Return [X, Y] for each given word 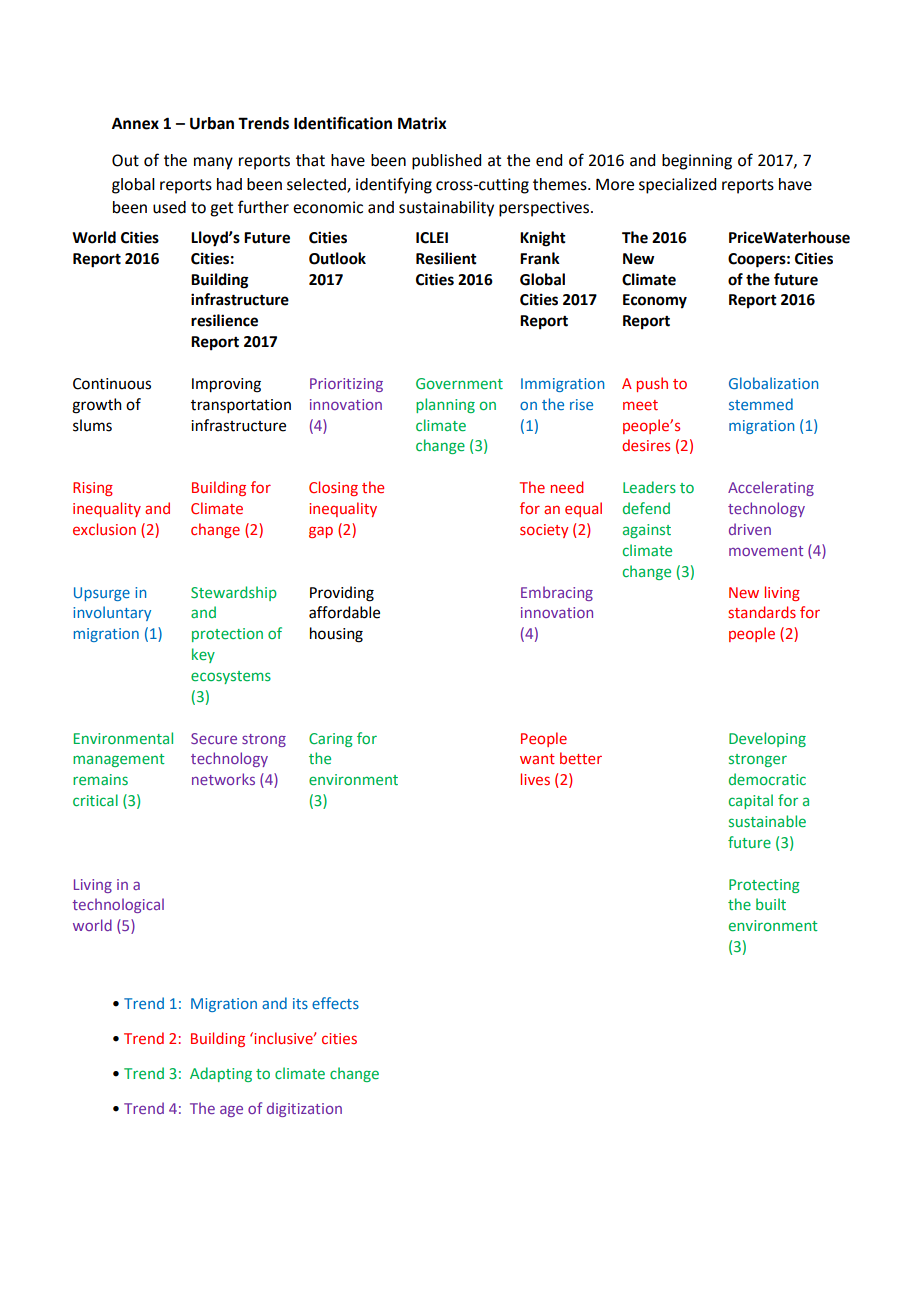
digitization [304, 1109]
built [771, 904]
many [213, 163]
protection [227, 635]
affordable [344, 612]
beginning [697, 162]
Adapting [221, 1074]
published [446, 162]
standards [762, 612]
